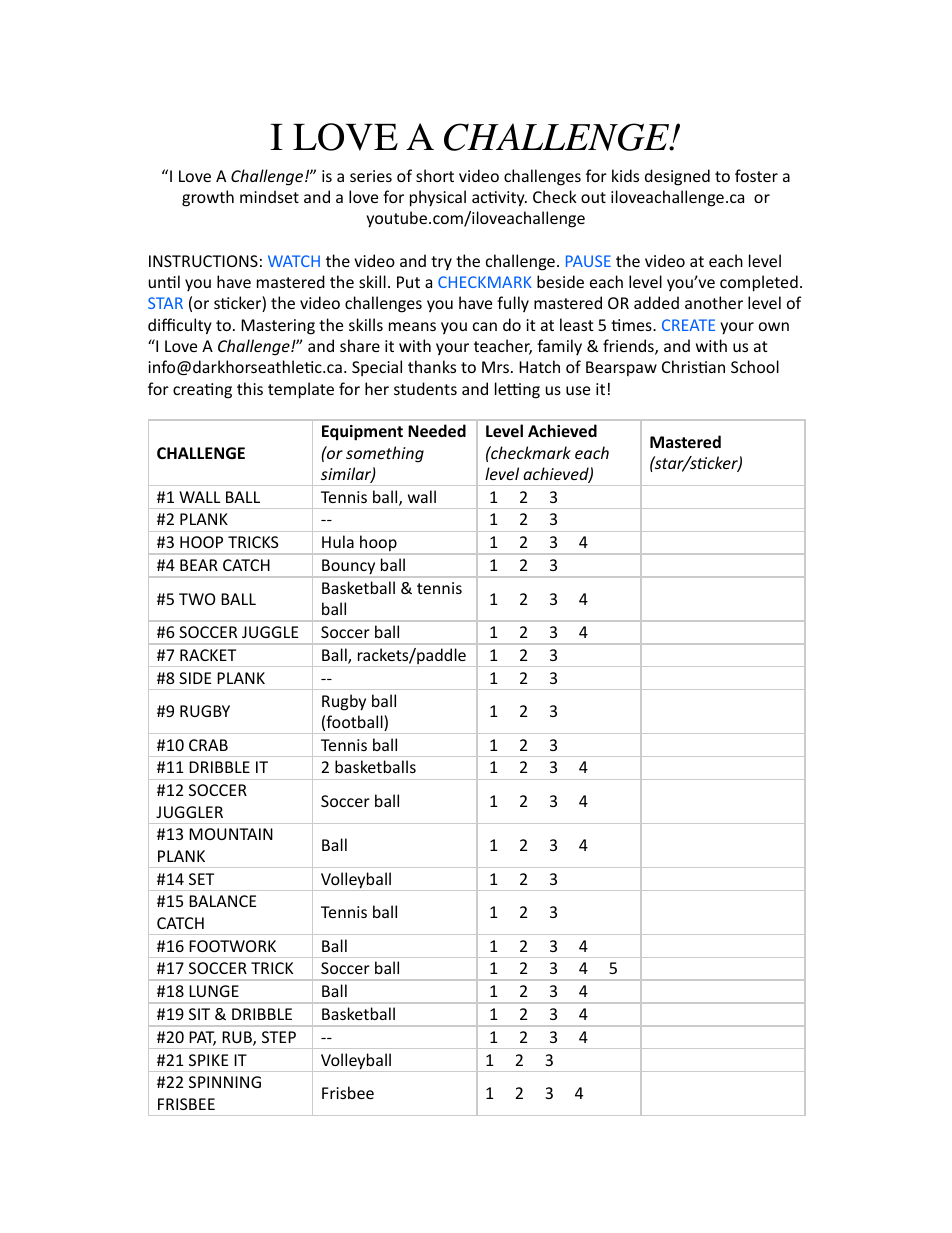 Image resolution: width=952 pixels, height=1233 pixels. Describe the element at coordinates (437, 430) in the screenshot. I see `Needed` at that location.
